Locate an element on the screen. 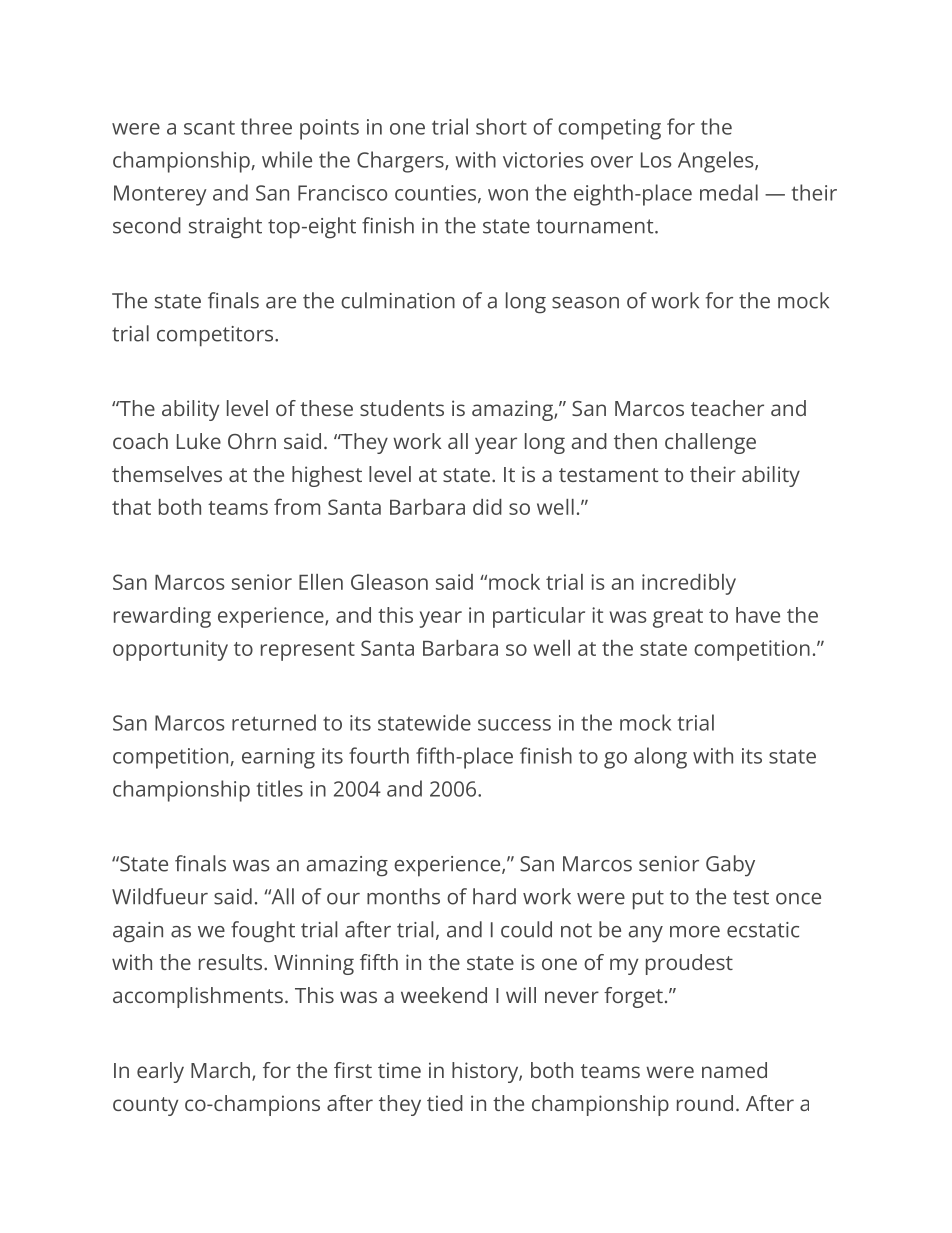  March is located at coordinates (220, 1070).
